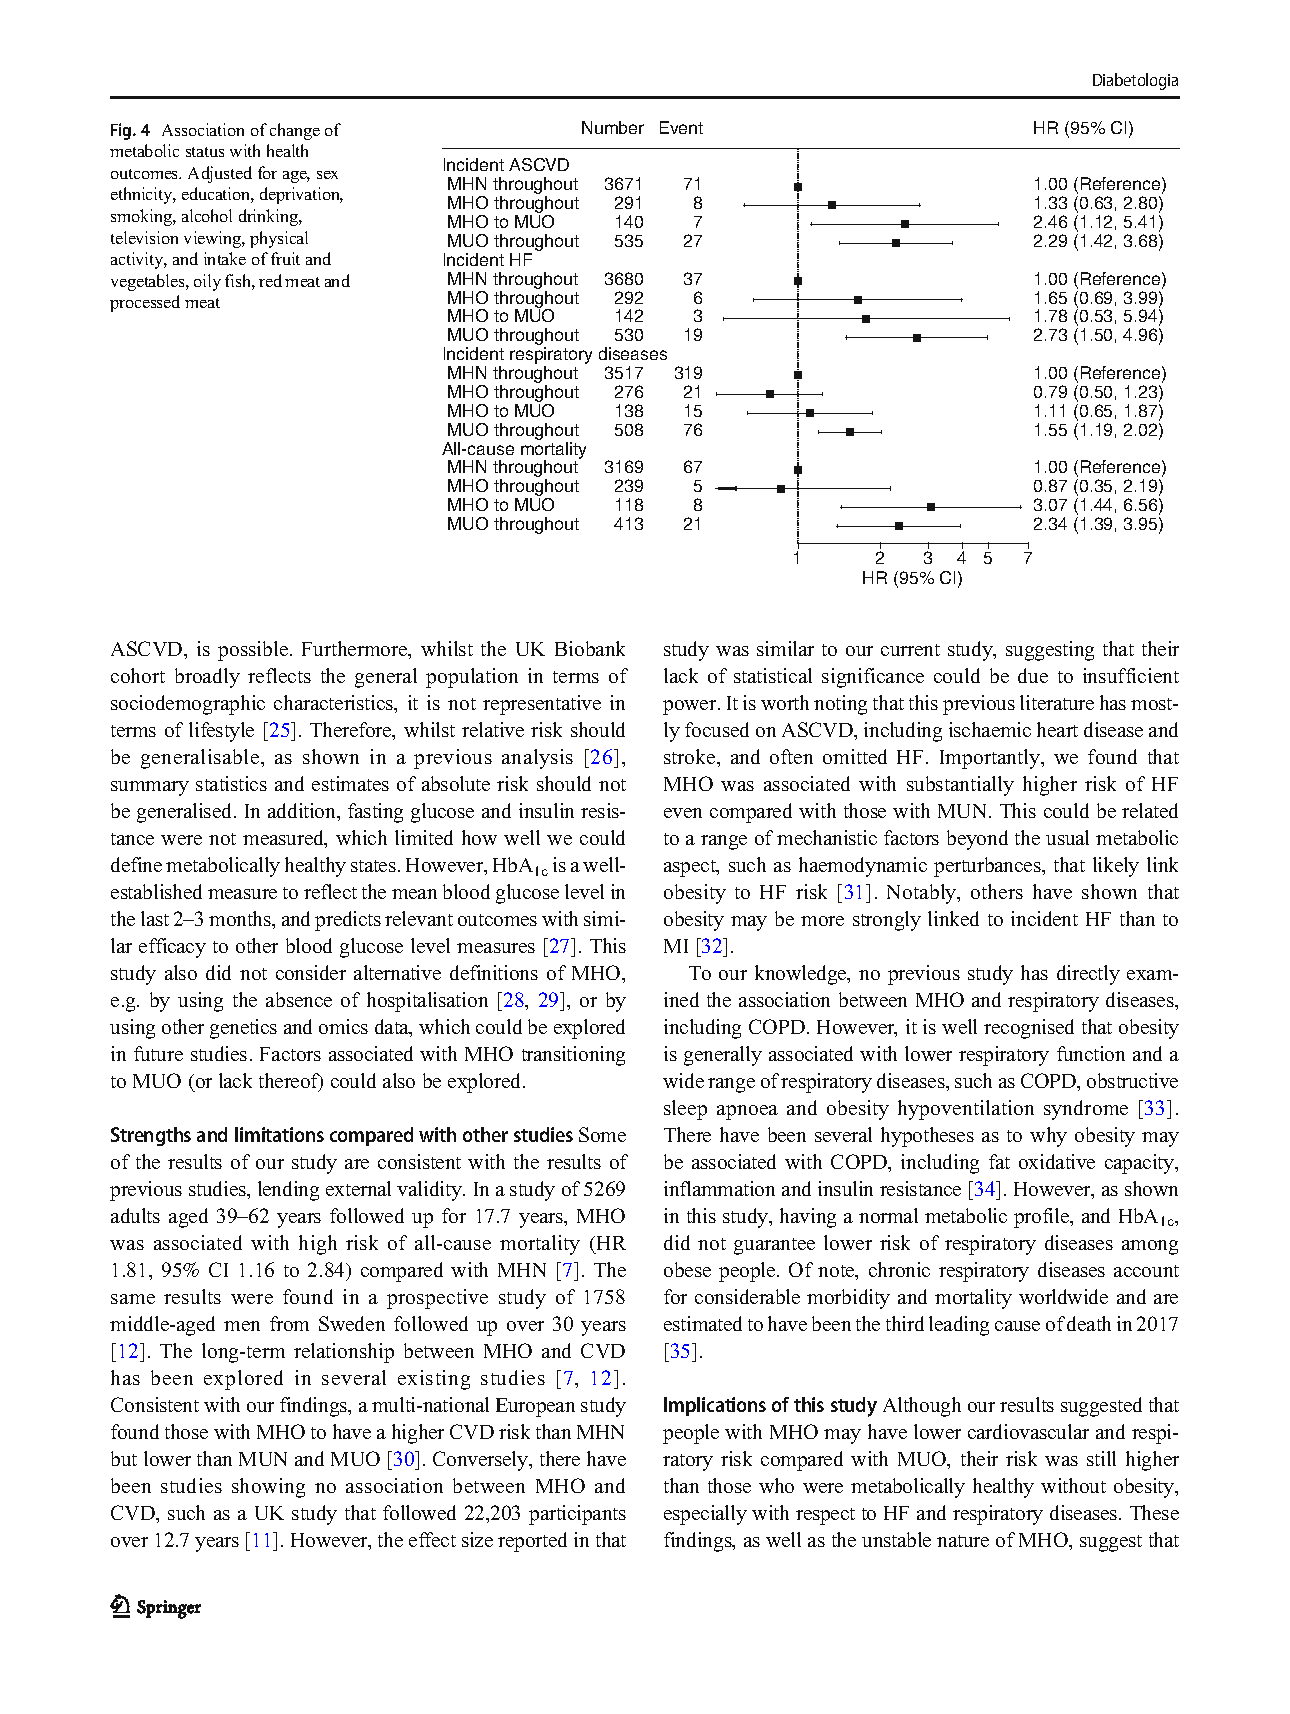  What do you see at coordinates (691, 707) in the screenshot?
I see `power` at bounding box center [691, 707].
